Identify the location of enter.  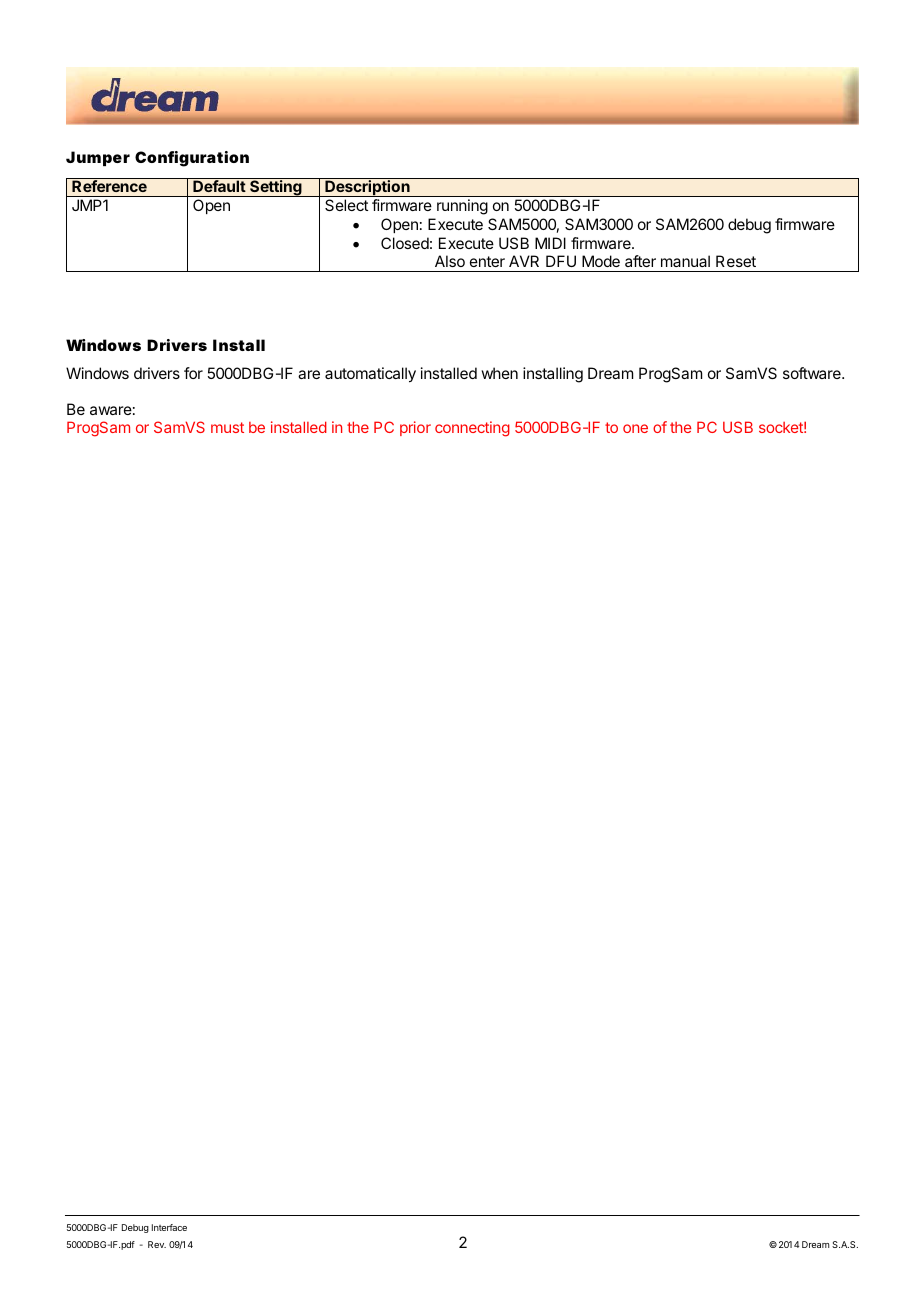
(487, 261).
